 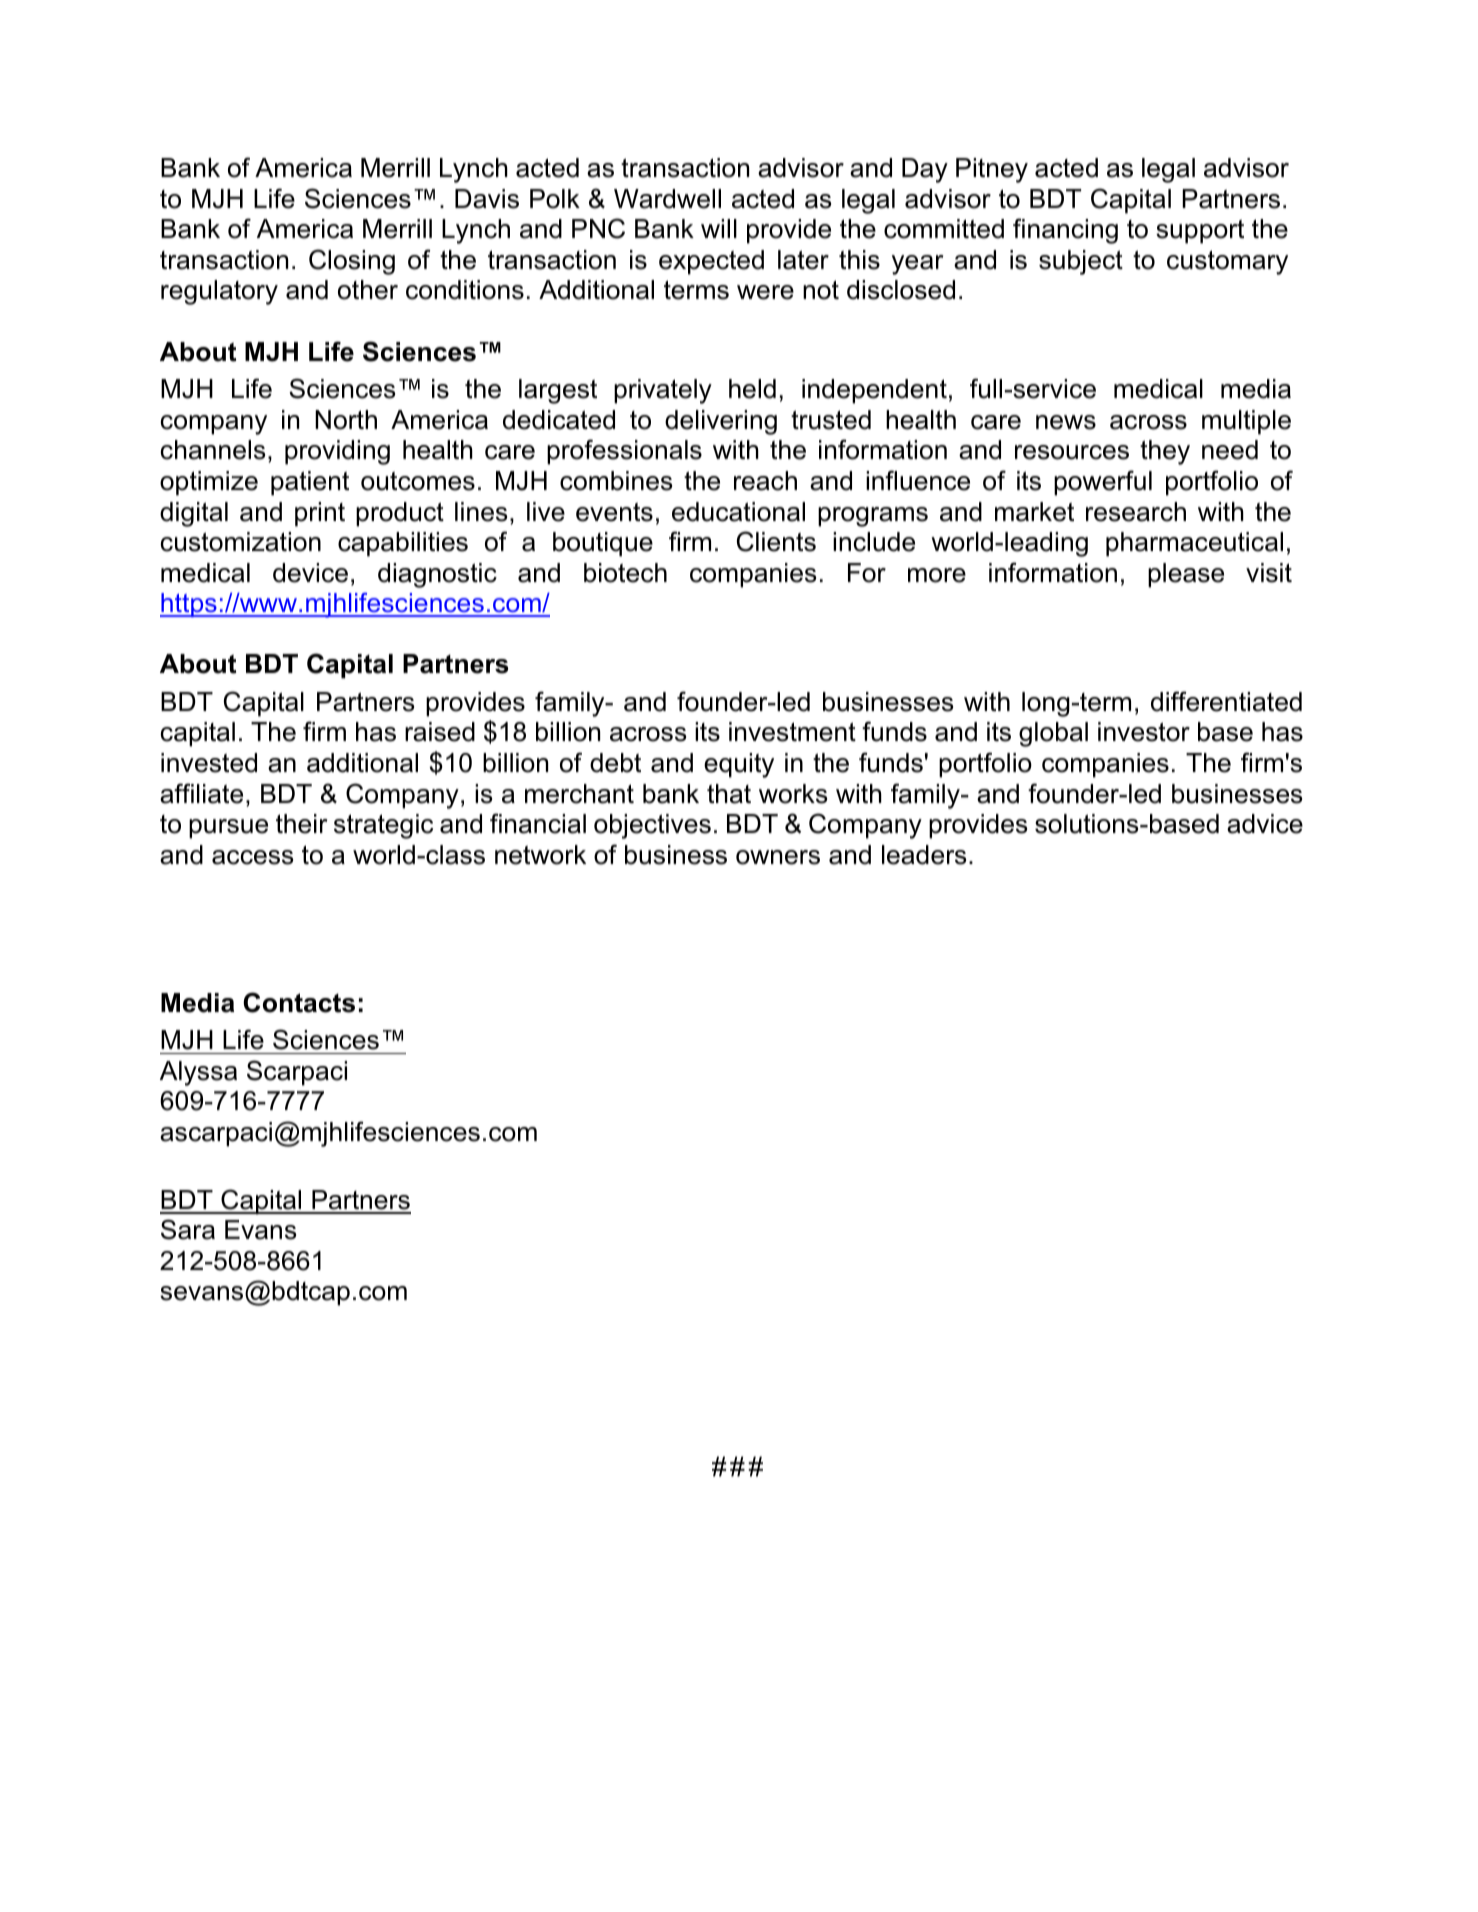 What do you see at coordinates (1200, 231) in the image?
I see `support` at bounding box center [1200, 231].
